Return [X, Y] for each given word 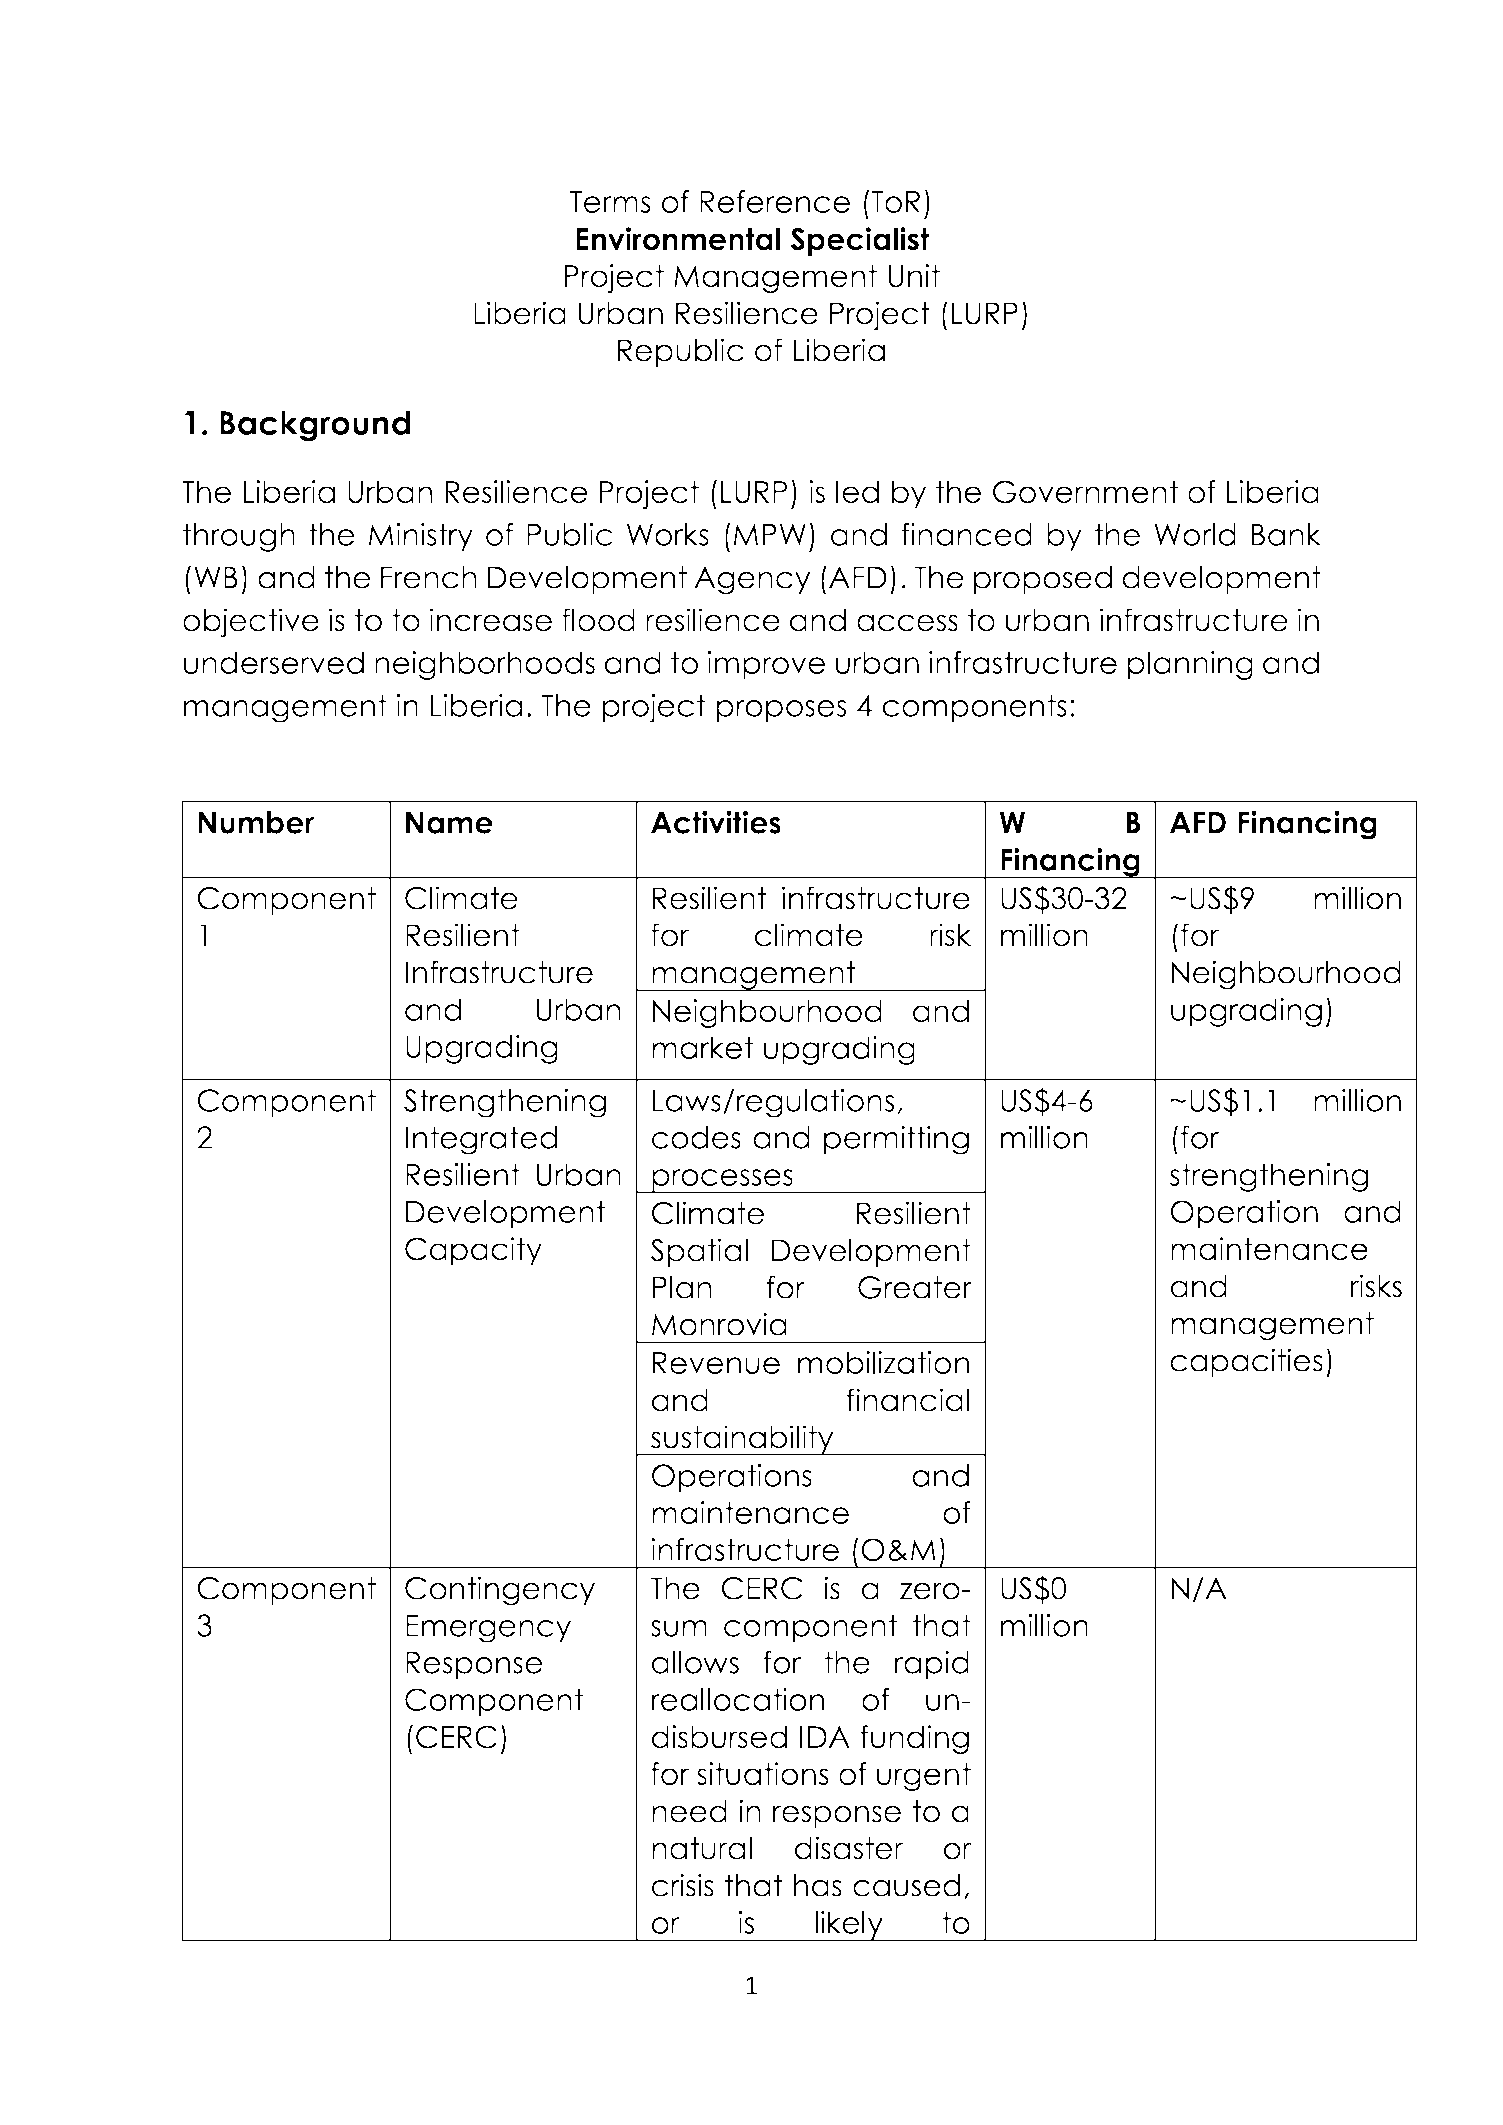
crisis [683, 1885]
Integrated [481, 1140]
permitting [896, 1140]
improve [766, 665]
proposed [1043, 580]
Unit [914, 276]
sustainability [742, 1440]
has [818, 1885]
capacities [1246, 1362]
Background [315, 426]
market [702, 1047]
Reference [775, 201]
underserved [274, 662]
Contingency [500, 1591]
